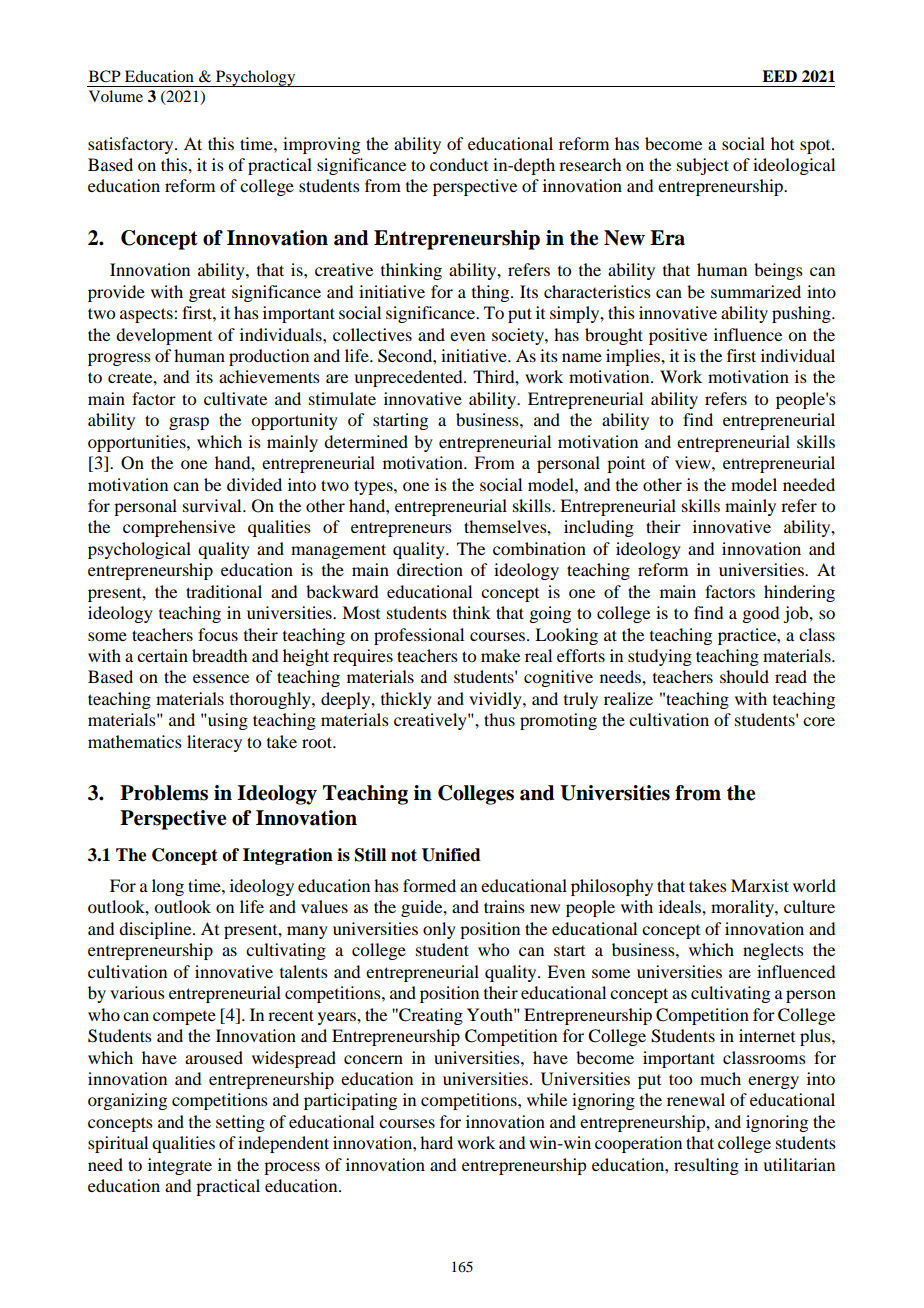  Describe the element at coordinates (459, 164) in the screenshot. I see `conduct` at that location.
